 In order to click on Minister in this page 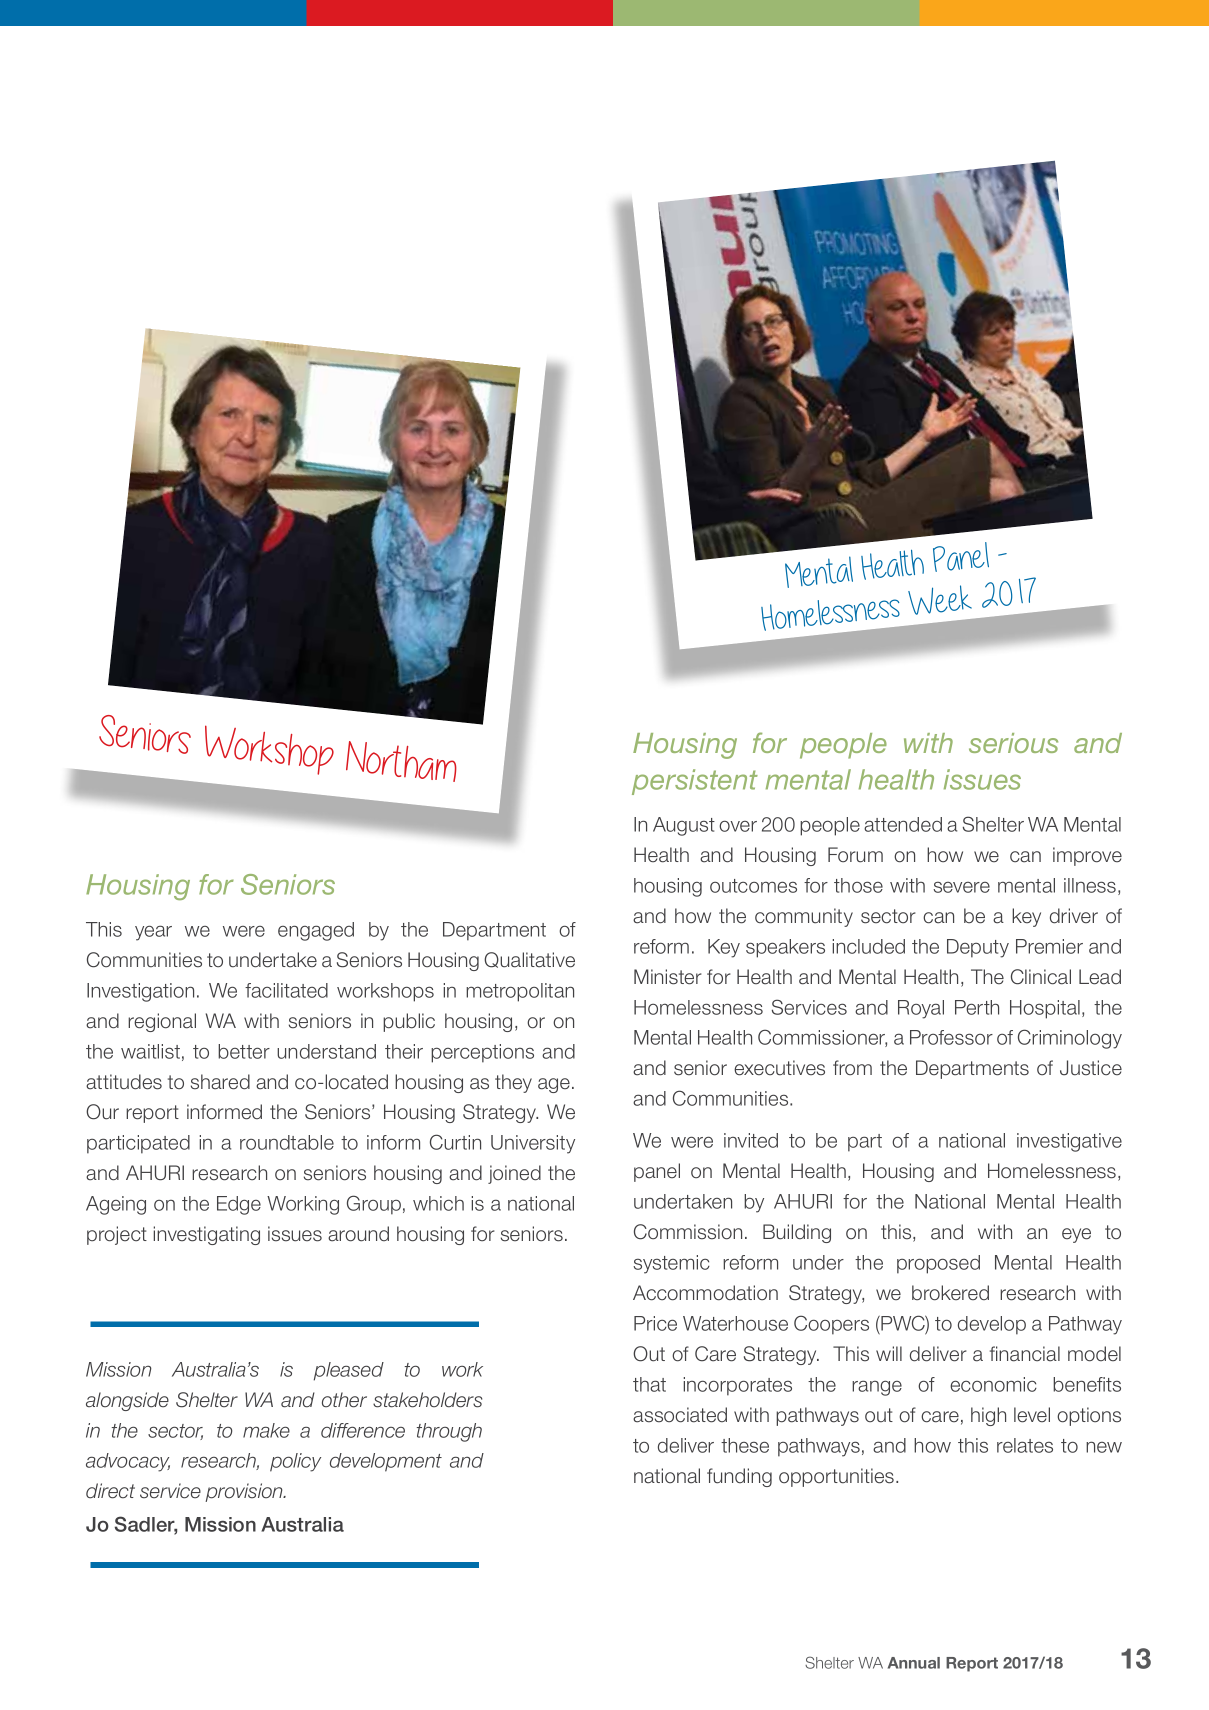, I will do `click(668, 977)`.
